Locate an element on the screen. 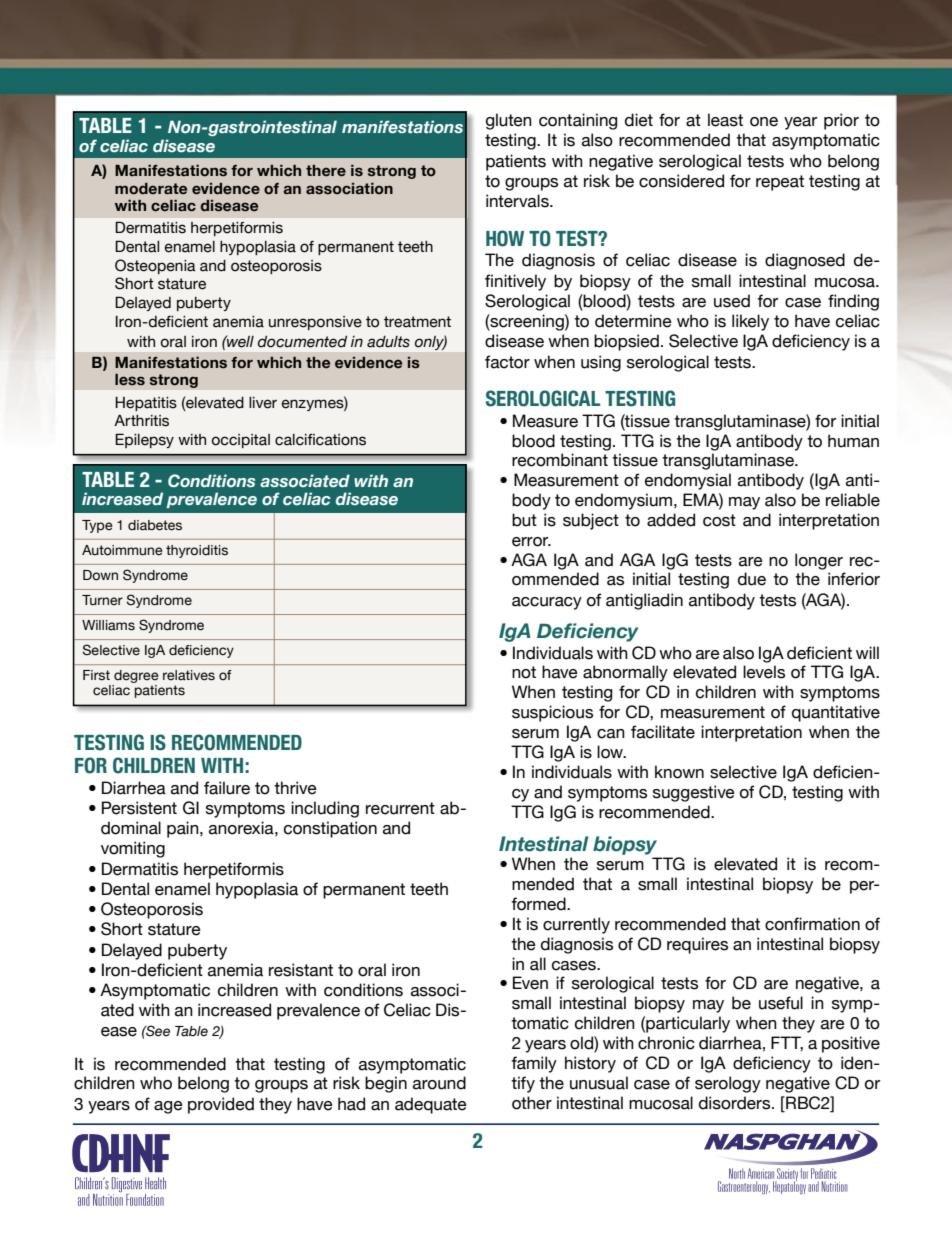  around is located at coordinates (439, 1083).
